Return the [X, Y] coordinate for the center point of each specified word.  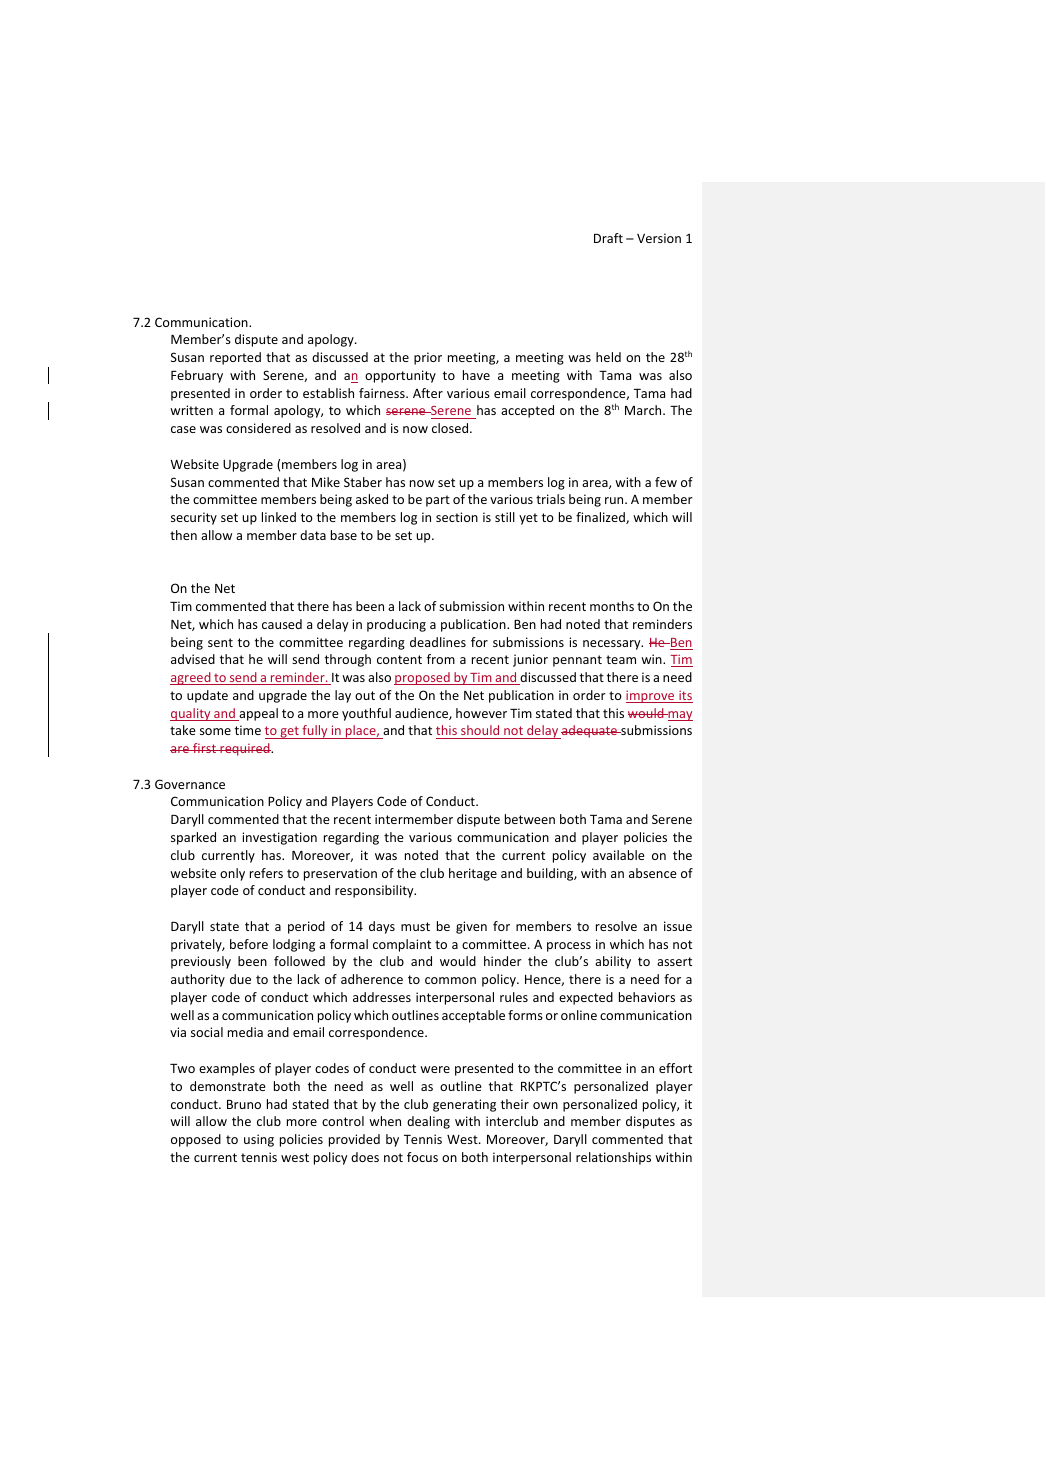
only [232, 874]
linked [279, 517]
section [457, 517]
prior [428, 358]
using [259, 1140]
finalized [601, 518]
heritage [473, 874]
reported [235, 358]
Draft [608, 238]
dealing [428, 1122]
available [619, 855]
